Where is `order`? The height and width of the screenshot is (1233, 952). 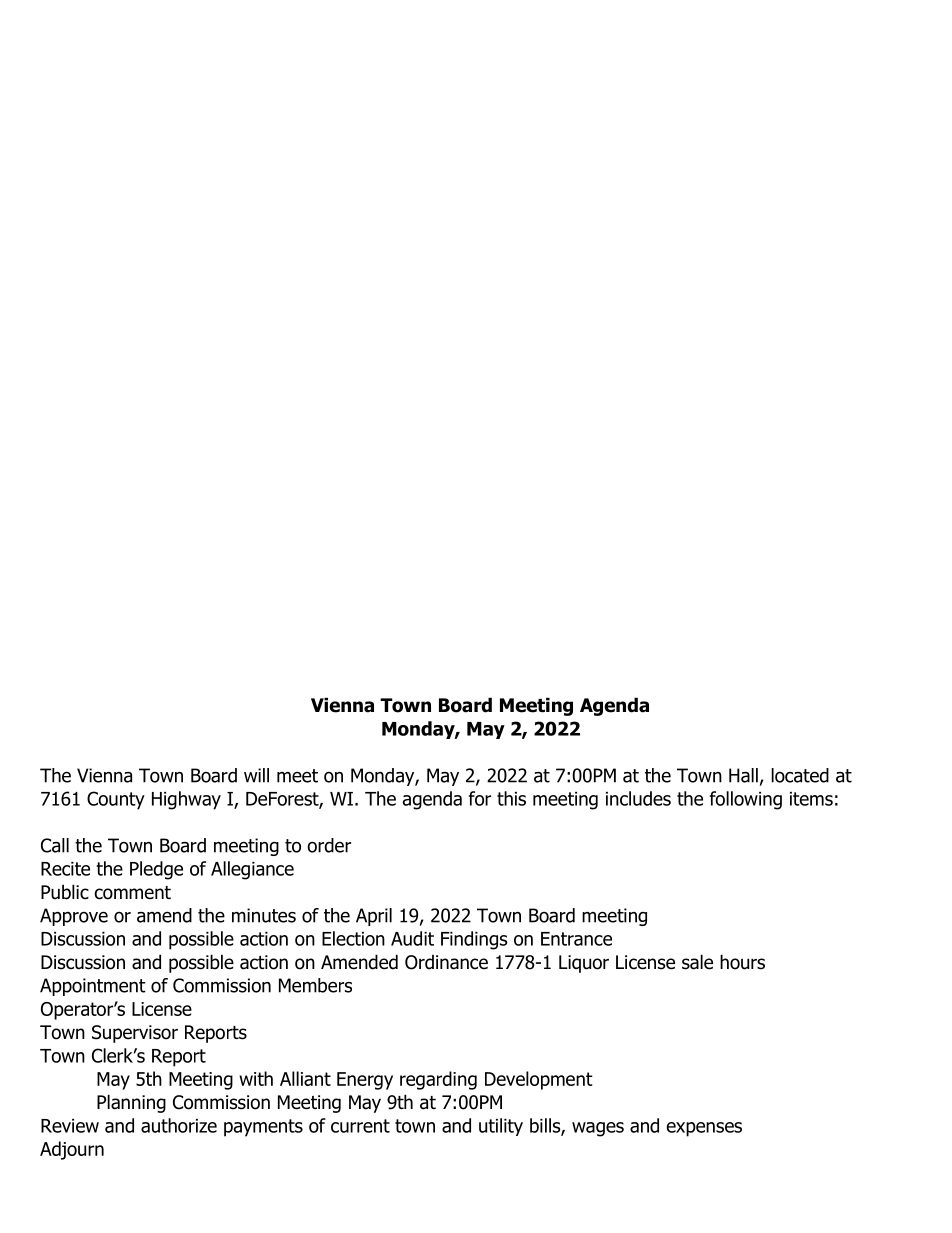 order is located at coordinates (329, 845).
